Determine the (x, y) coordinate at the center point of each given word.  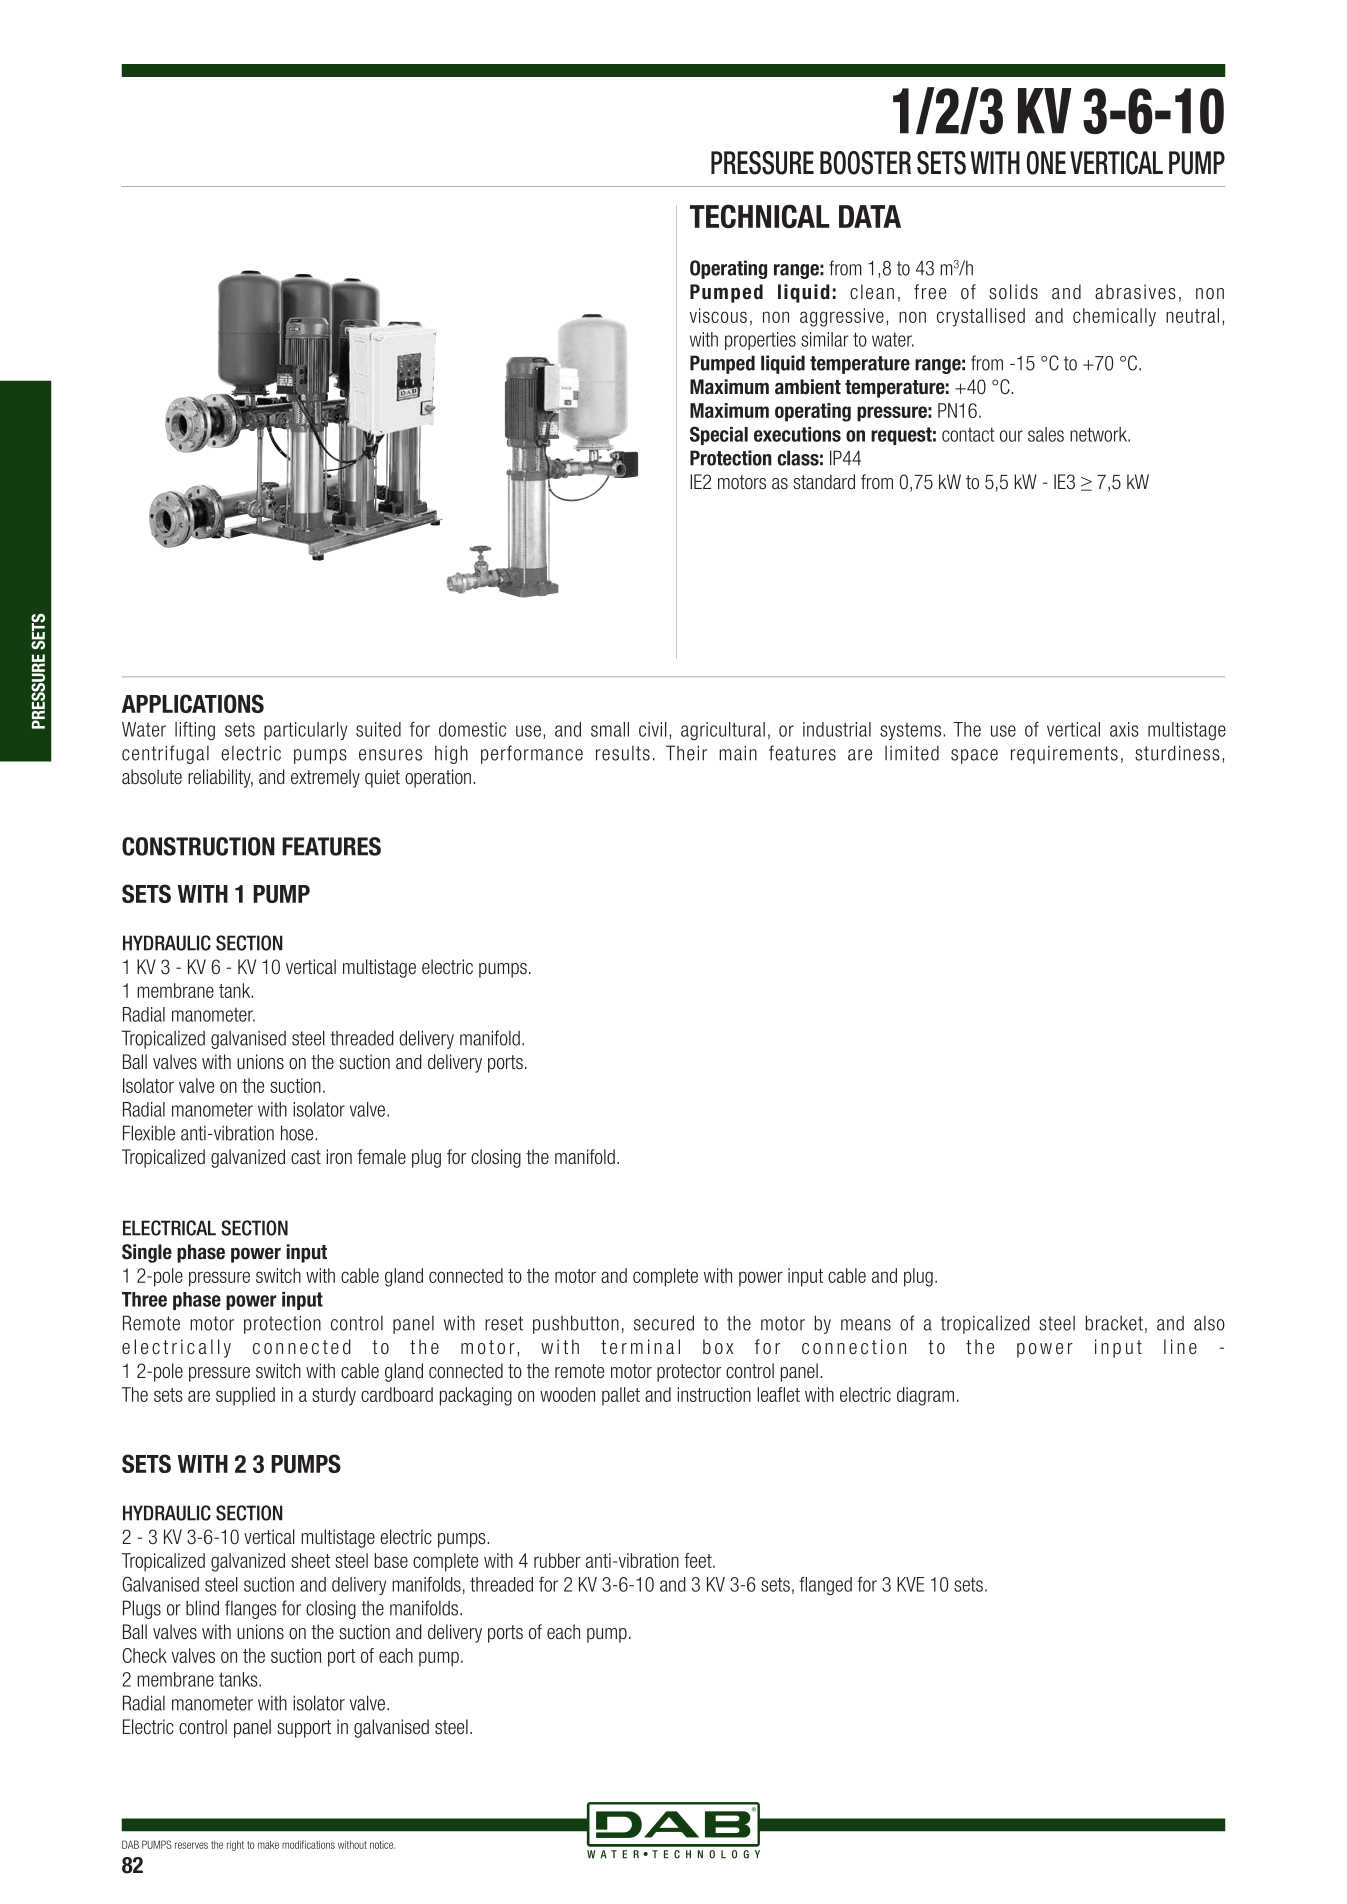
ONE (1046, 163)
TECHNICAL (760, 216)
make (268, 1845)
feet (699, 1560)
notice (382, 1845)
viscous (718, 315)
